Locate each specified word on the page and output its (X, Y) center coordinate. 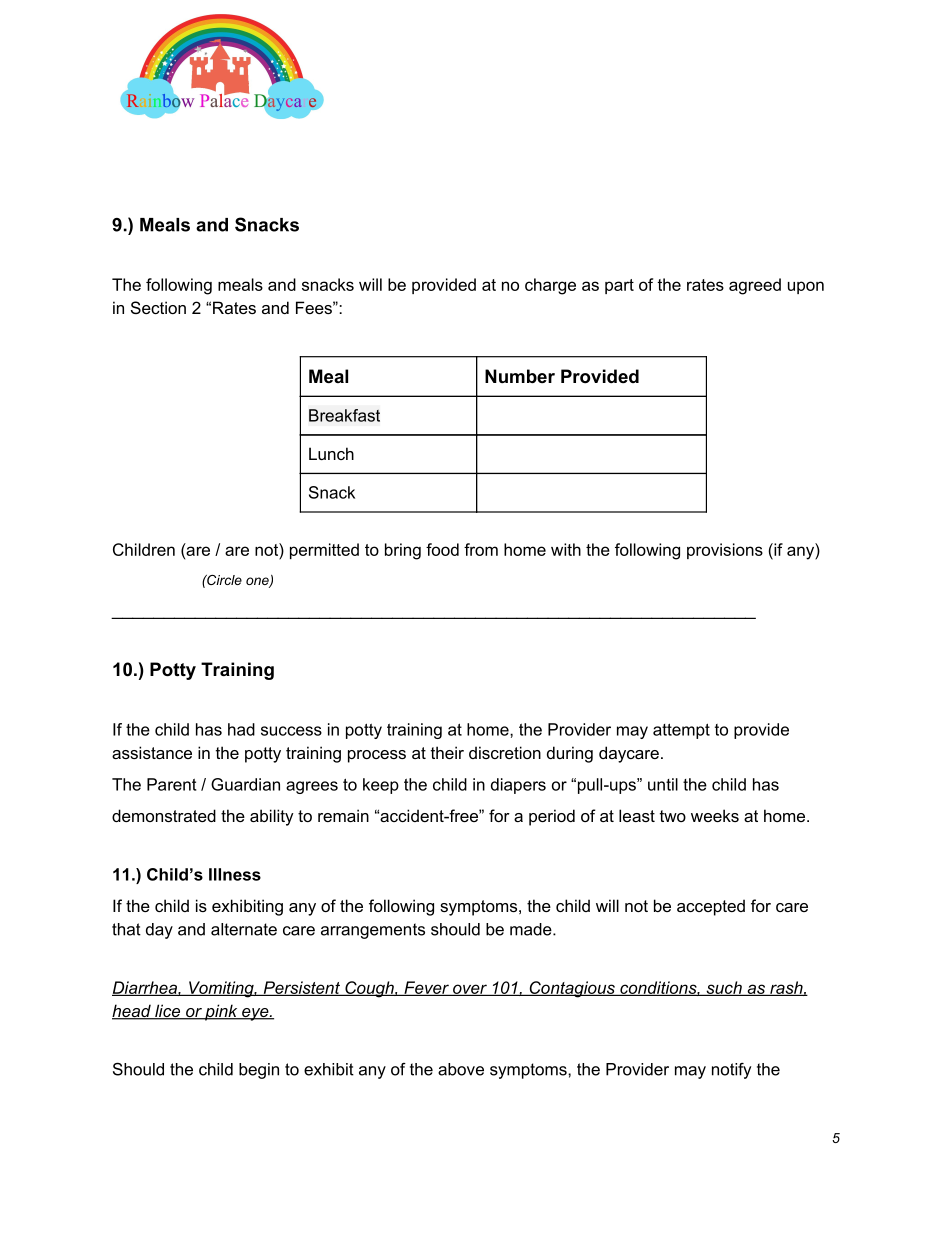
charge (550, 286)
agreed (755, 286)
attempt (681, 731)
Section (158, 307)
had (241, 729)
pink (221, 1012)
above (461, 1069)
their (447, 752)
